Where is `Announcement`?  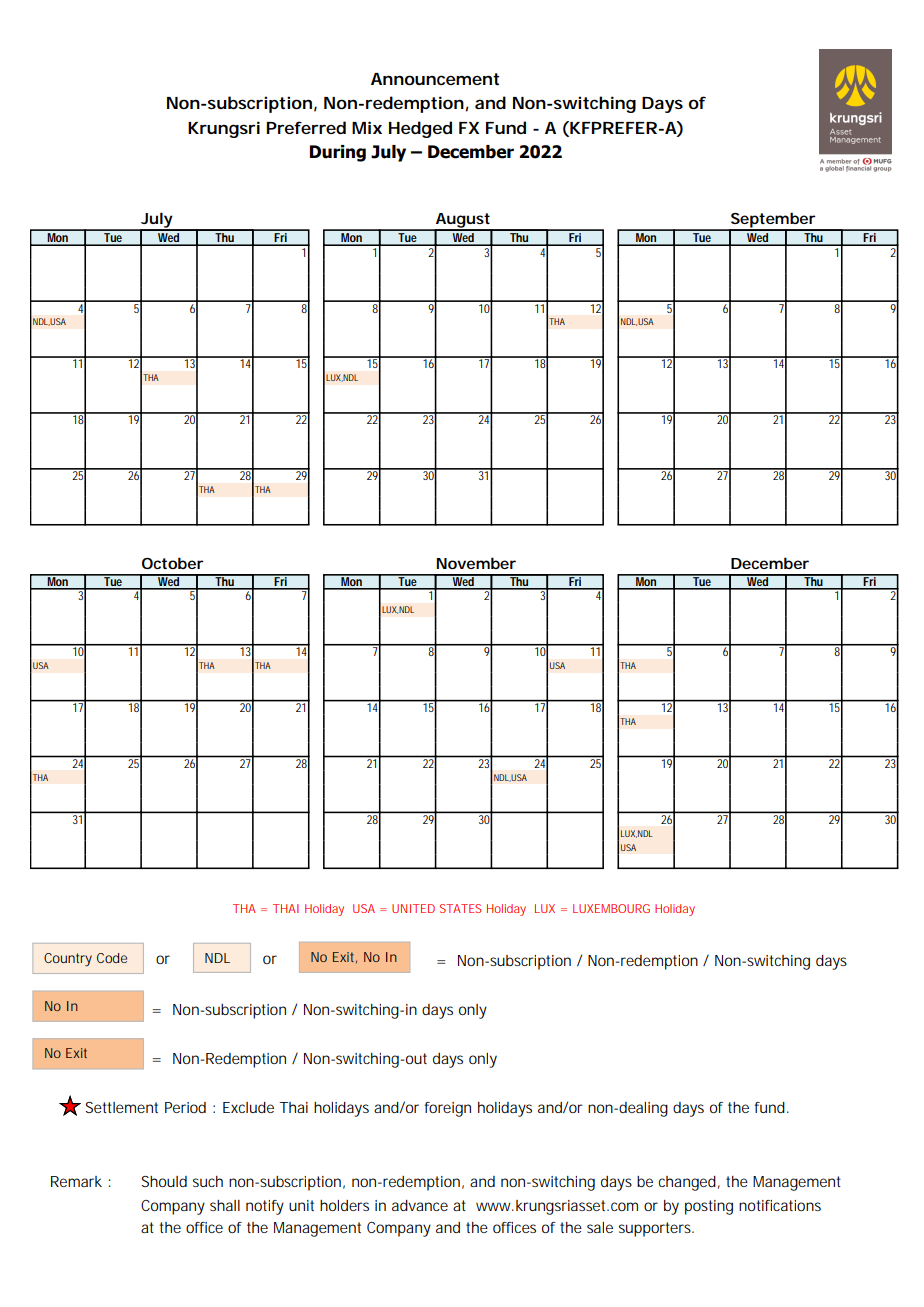
Announcement is located at coordinates (435, 79).
